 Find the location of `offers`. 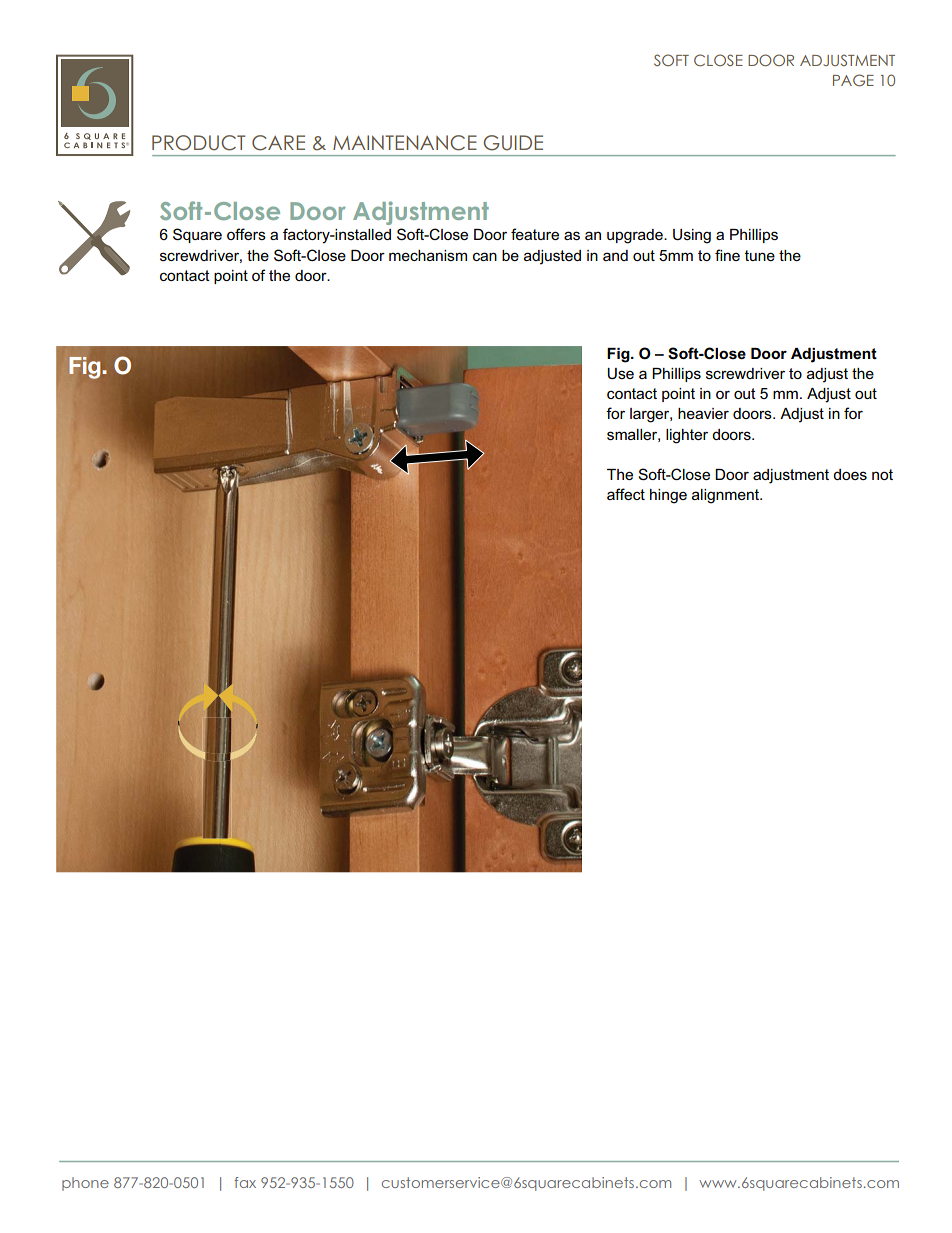

offers is located at coordinates (246, 234).
